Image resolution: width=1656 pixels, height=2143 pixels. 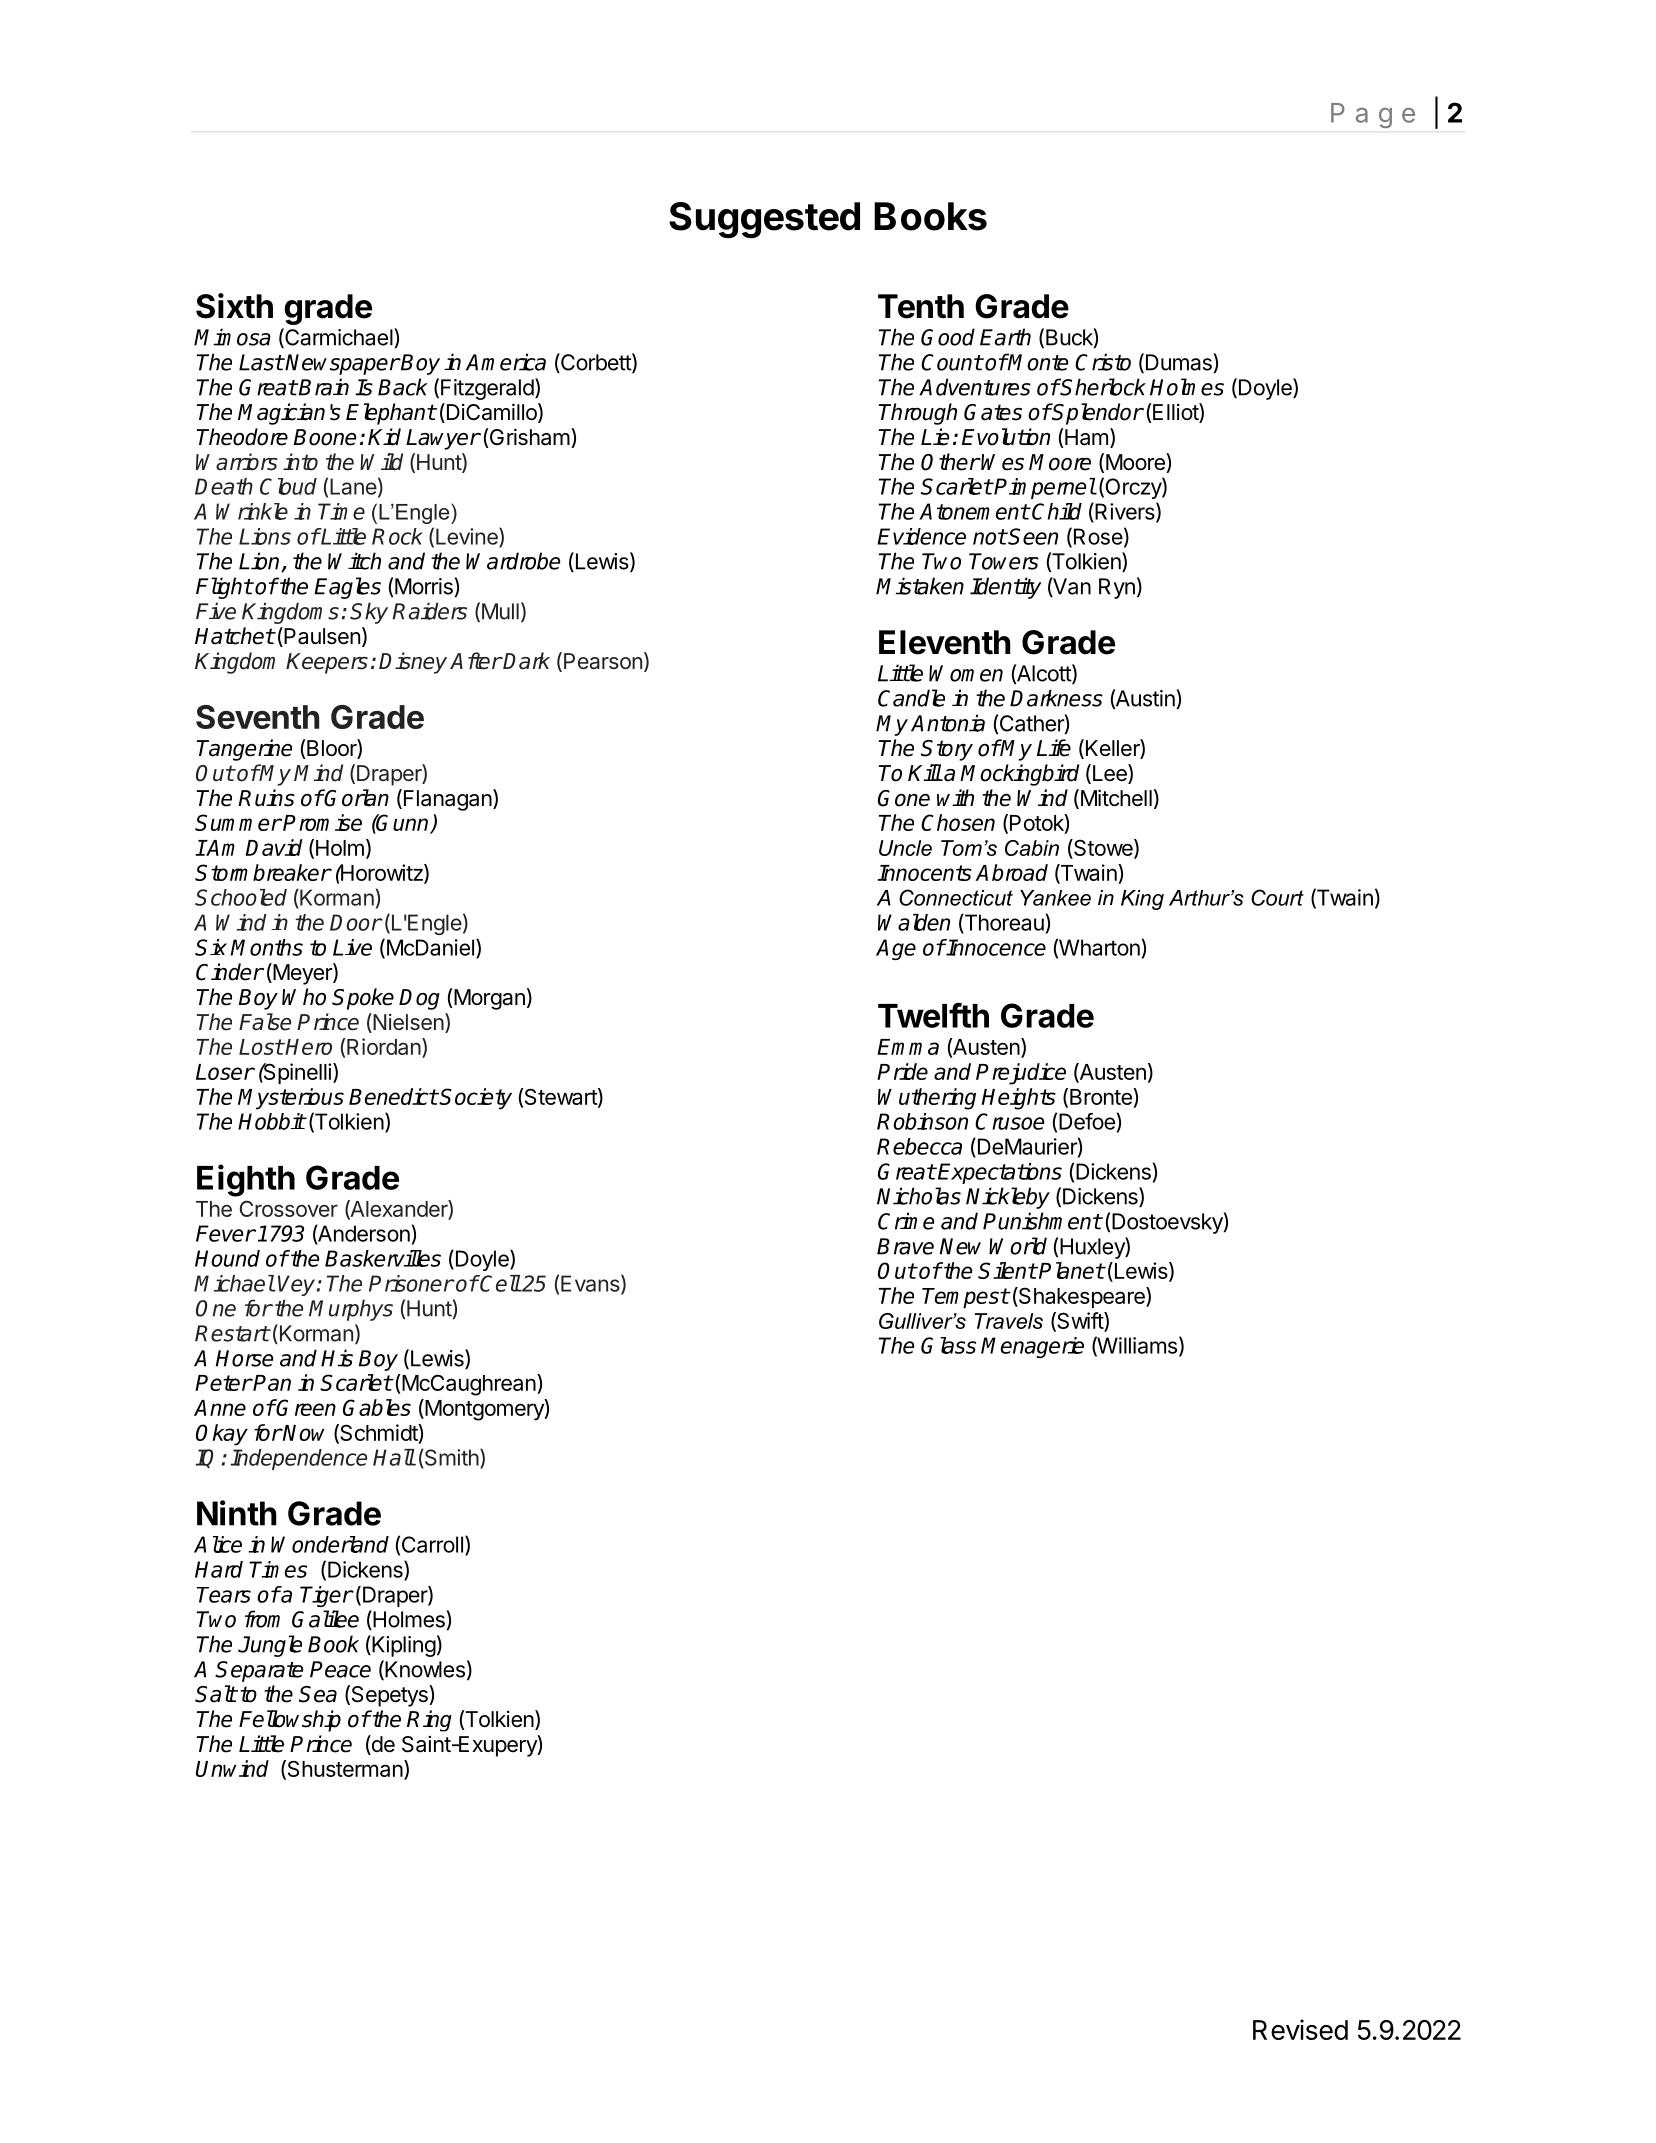 What do you see at coordinates (1277, 897) in the screenshot?
I see `Court` at bounding box center [1277, 897].
